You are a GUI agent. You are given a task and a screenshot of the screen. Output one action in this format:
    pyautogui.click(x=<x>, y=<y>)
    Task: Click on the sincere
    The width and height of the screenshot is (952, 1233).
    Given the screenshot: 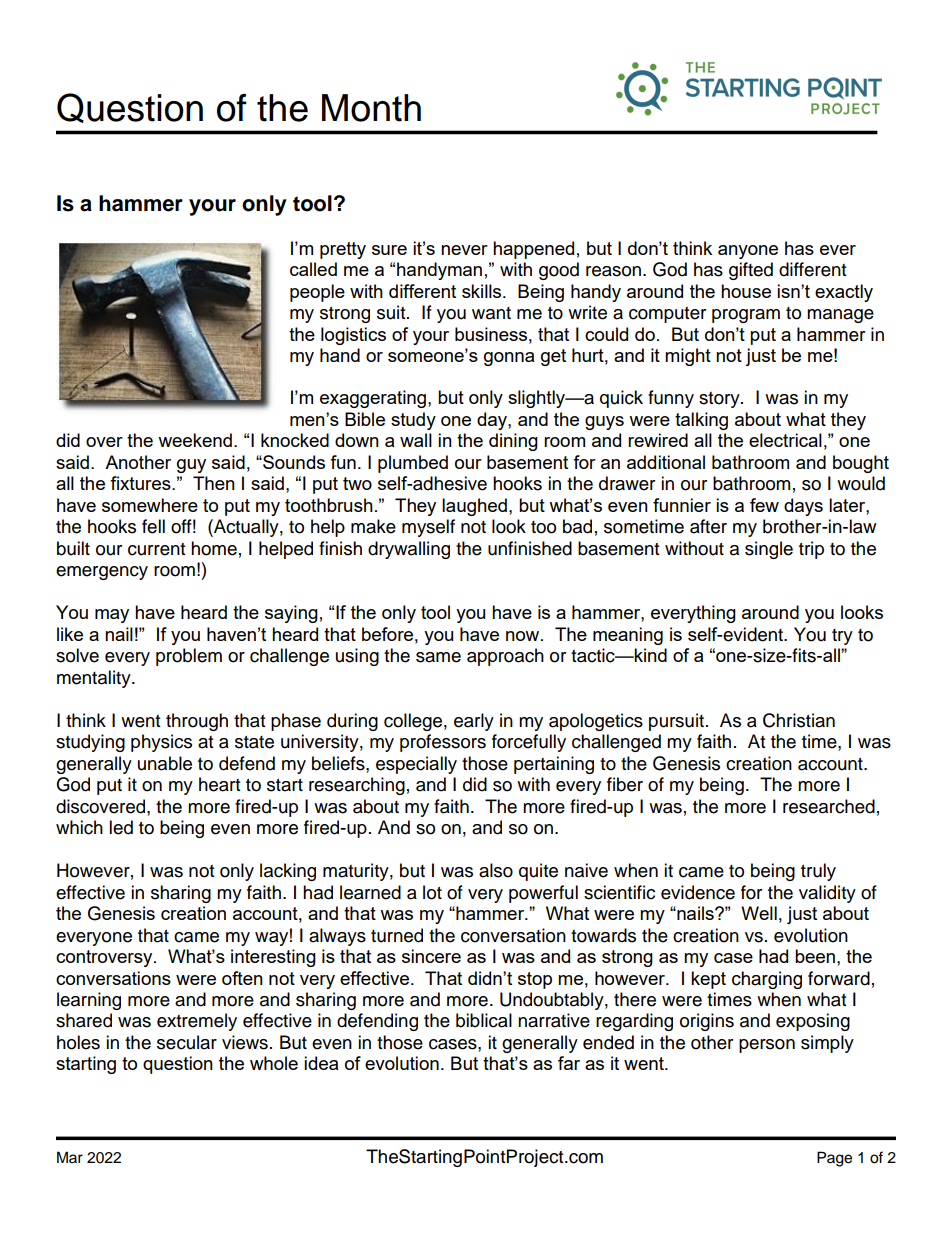 What is the action you would take?
    pyautogui.click(x=431, y=956)
